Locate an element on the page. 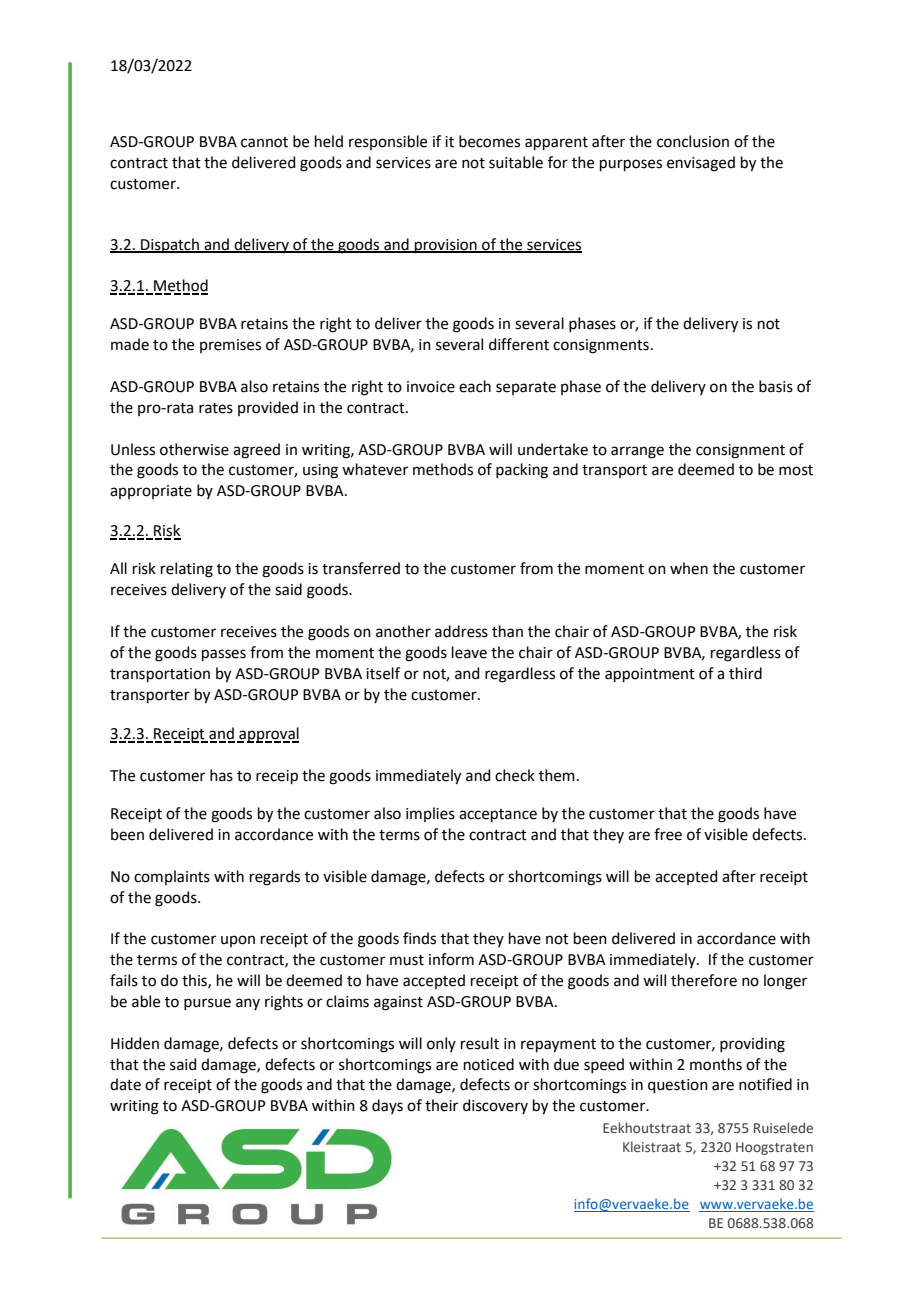 Image resolution: width=924 pixels, height=1308 pixels. cannot is located at coordinates (264, 142).
